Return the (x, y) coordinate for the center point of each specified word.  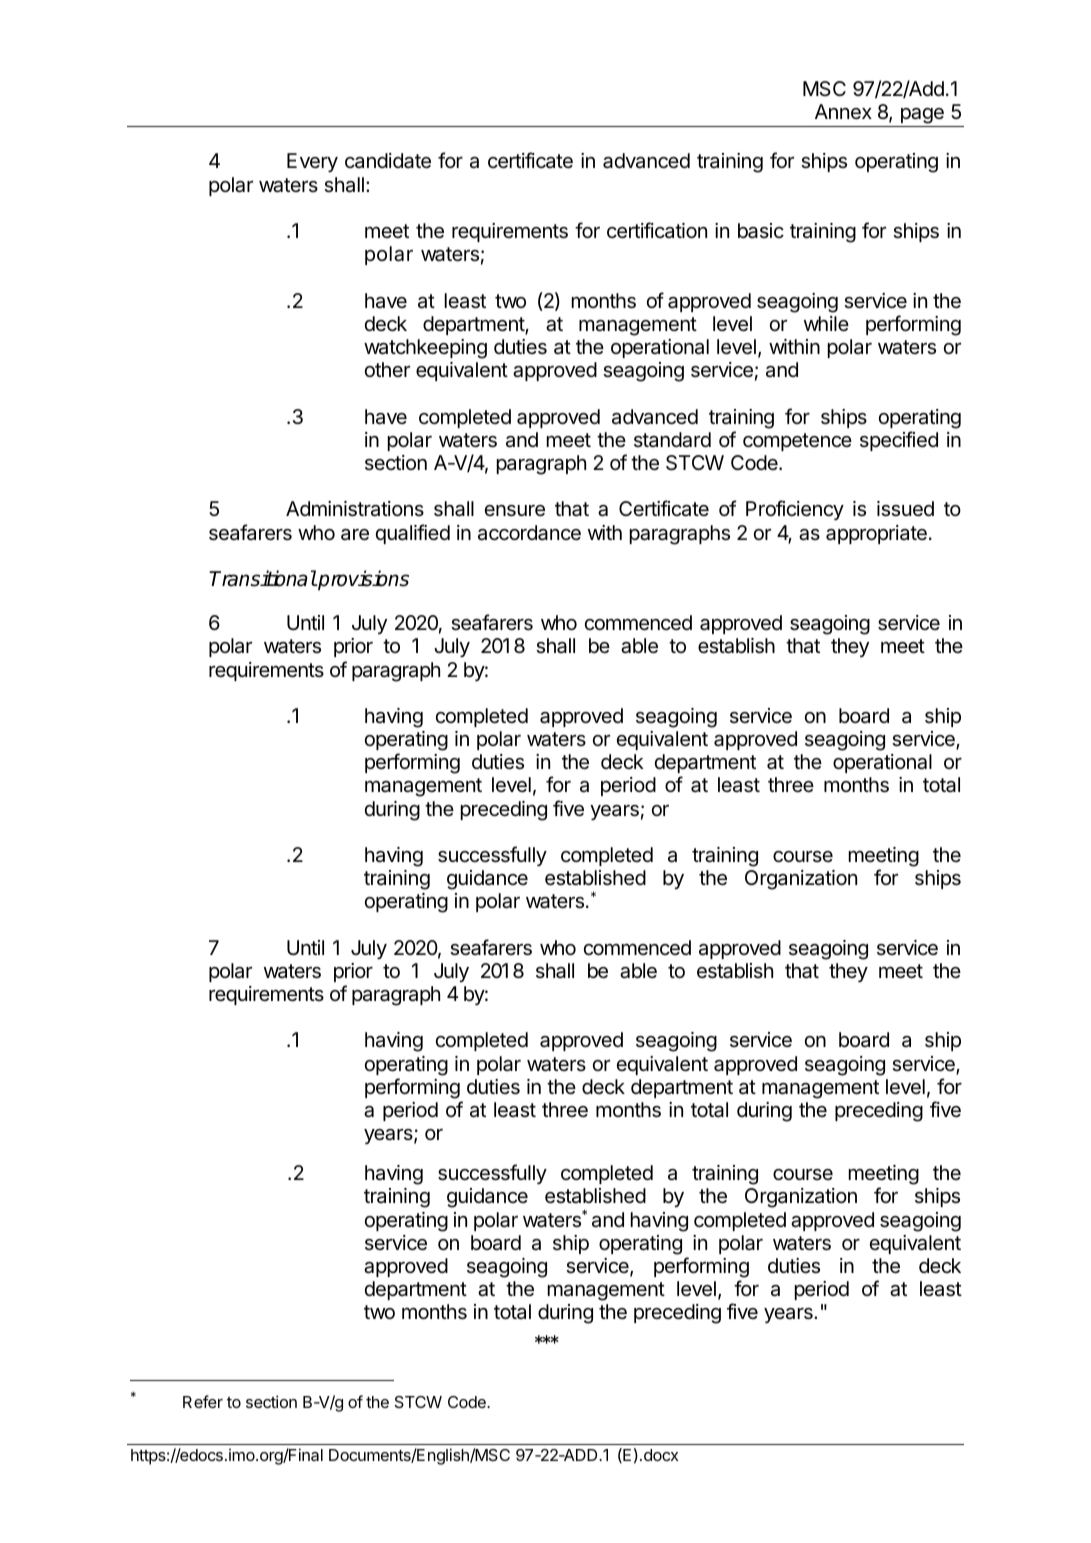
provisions (362, 580)
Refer (203, 1401)
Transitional (263, 578)
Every (312, 162)
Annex (843, 112)
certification (657, 230)
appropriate (876, 534)
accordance (529, 533)
